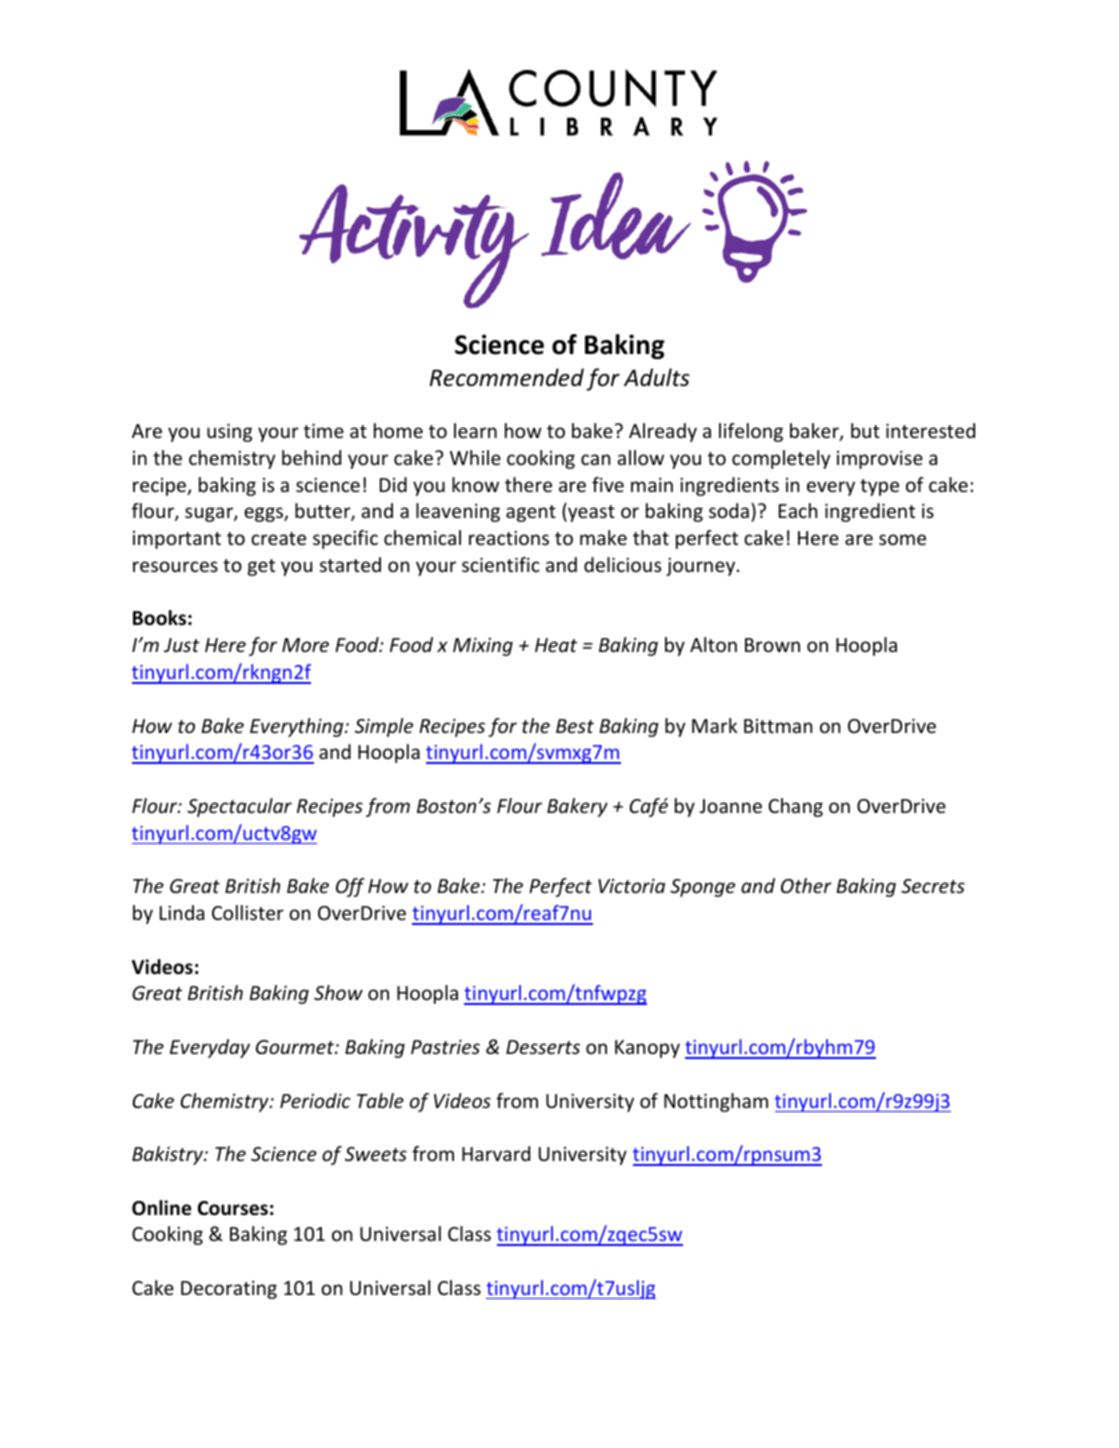 The width and height of the page is (1119, 1448). Describe the element at coordinates (778, 726) in the page. I see `Bittman` at that location.
